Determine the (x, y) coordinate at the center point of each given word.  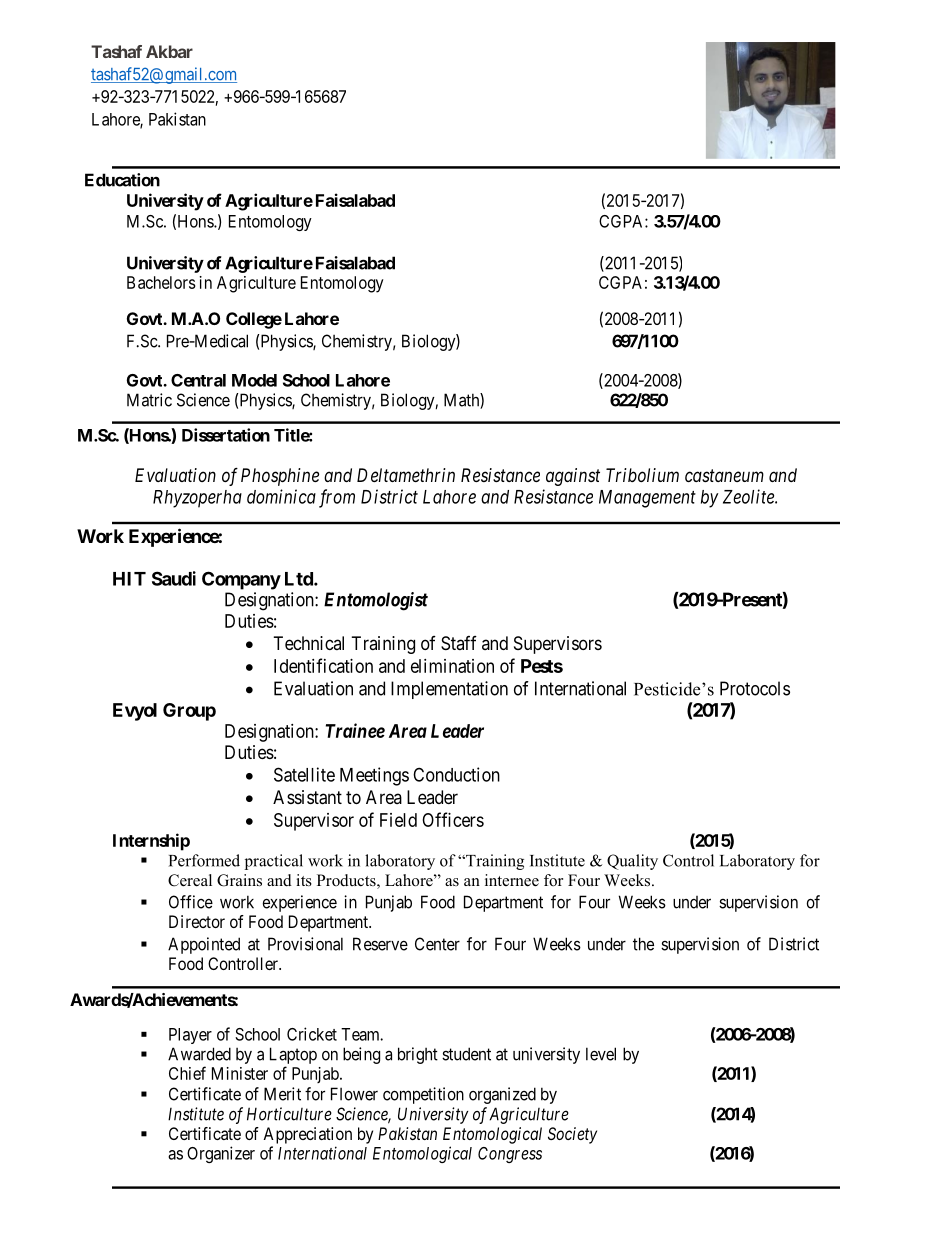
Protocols (755, 688)
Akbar (169, 51)
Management (647, 499)
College (254, 320)
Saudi (174, 578)
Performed (204, 860)
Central (198, 380)
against (573, 477)
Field (398, 820)
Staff (459, 643)
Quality (632, 862)
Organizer (221, 1154)
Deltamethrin (406, 475)
